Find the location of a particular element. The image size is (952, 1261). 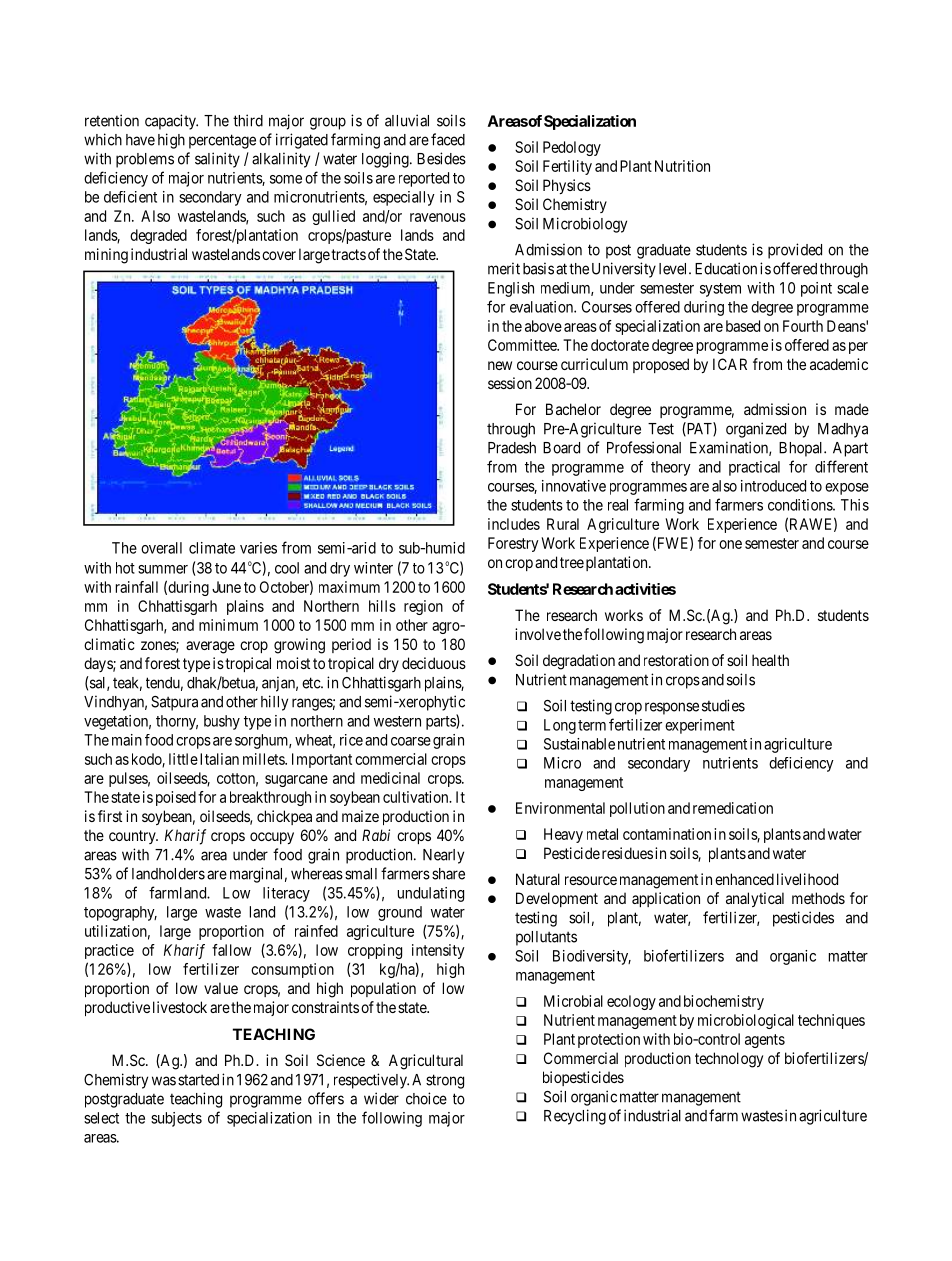

health is located at coordinates (770, 660).
